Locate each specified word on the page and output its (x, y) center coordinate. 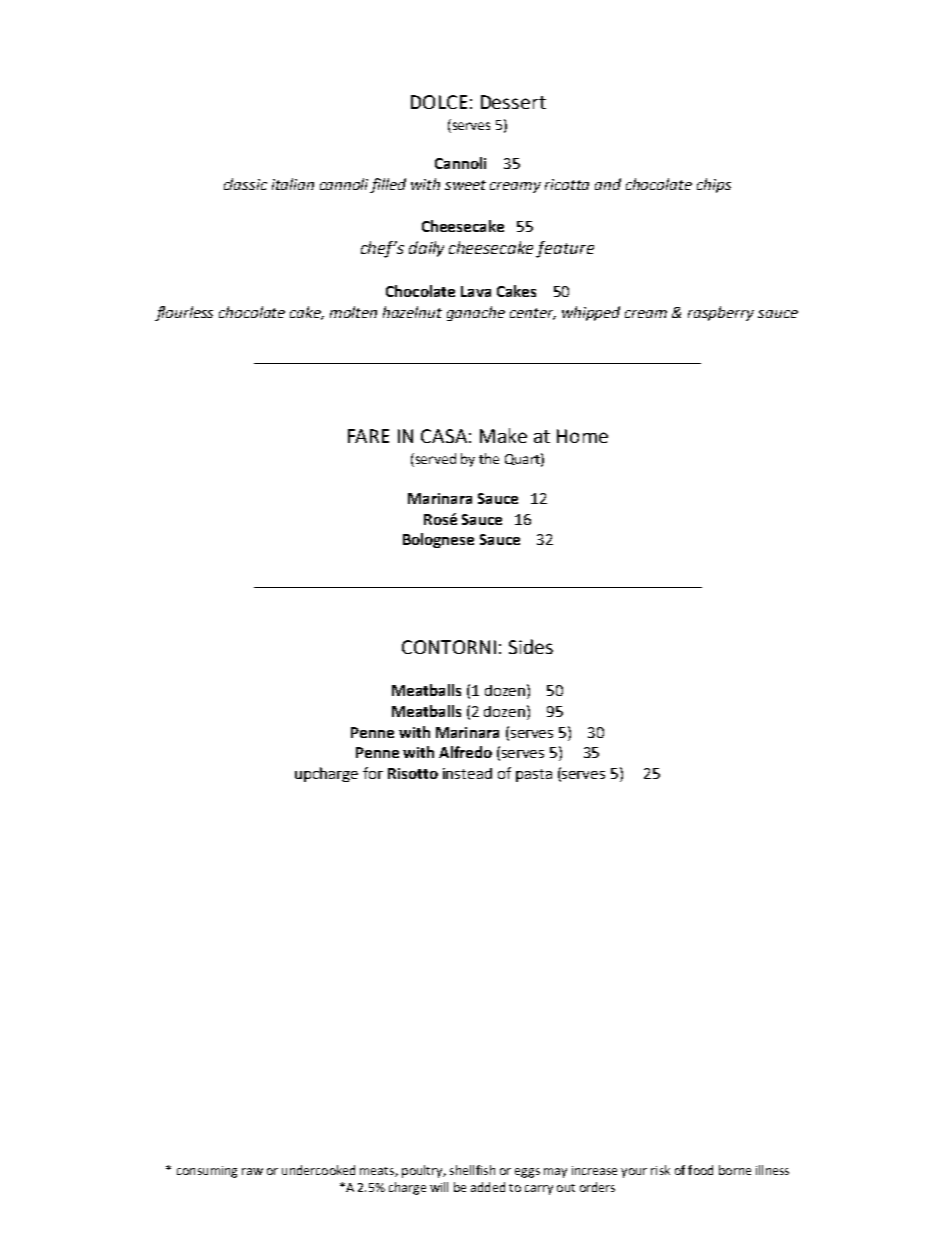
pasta (534, 775)
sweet (465, 185)
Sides (531, 646)
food (700, 1170)
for (373, 773)
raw (252, 1171)
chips (714, 185)
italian (293, 184)
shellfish (472, 1170)
